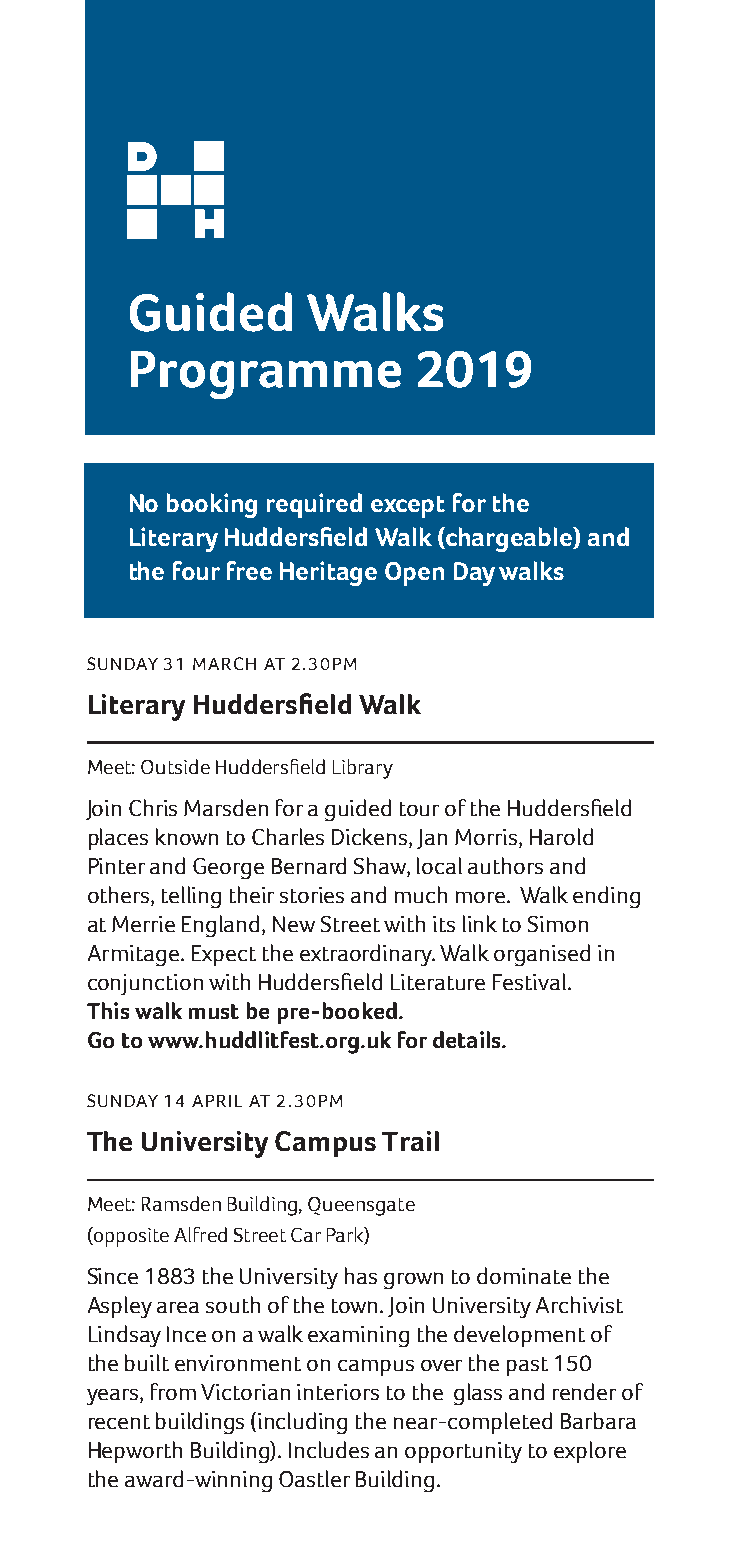 Image resolution: width=739 pixels, height=1568 pixels. Describe the element at coordinates (266, 375) in the page. I see `Programme` at that location.
